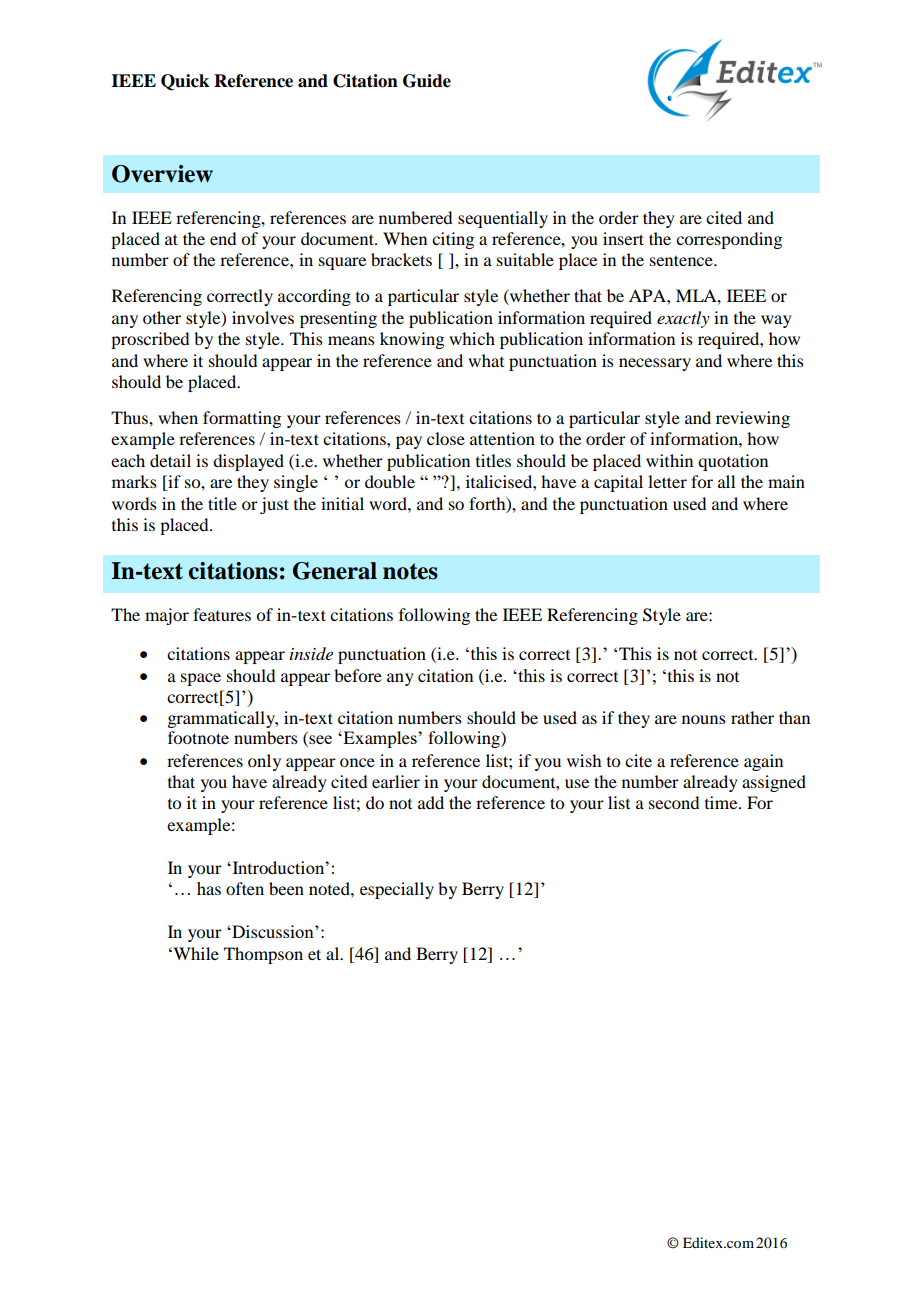  Describe the element at coordinates (729, 240) in the document. I see `corresponding` at that location.
